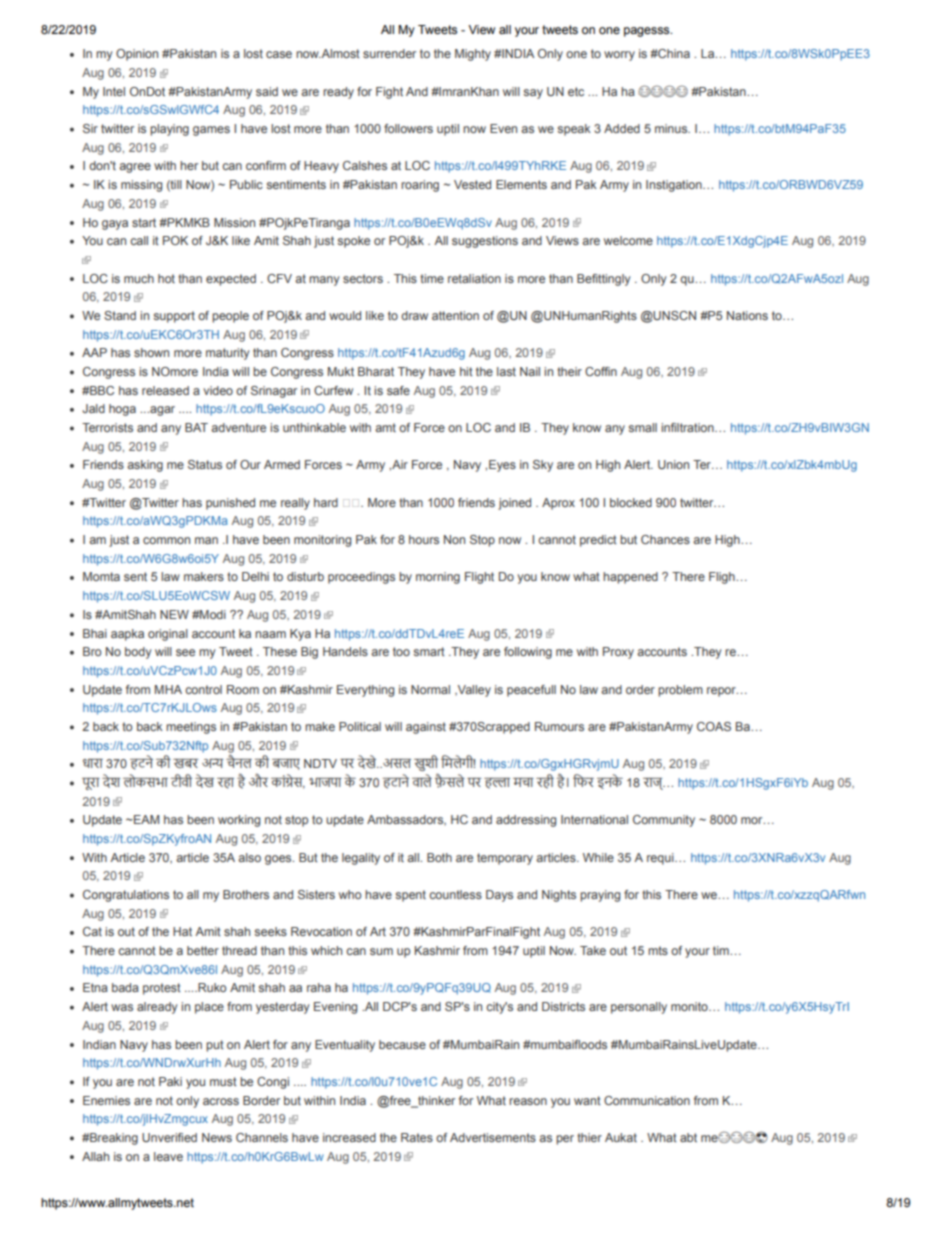 Image resolution: width=952 pixels, height=1233 pixels. I want to click on Opinion, so click(137, 55).
